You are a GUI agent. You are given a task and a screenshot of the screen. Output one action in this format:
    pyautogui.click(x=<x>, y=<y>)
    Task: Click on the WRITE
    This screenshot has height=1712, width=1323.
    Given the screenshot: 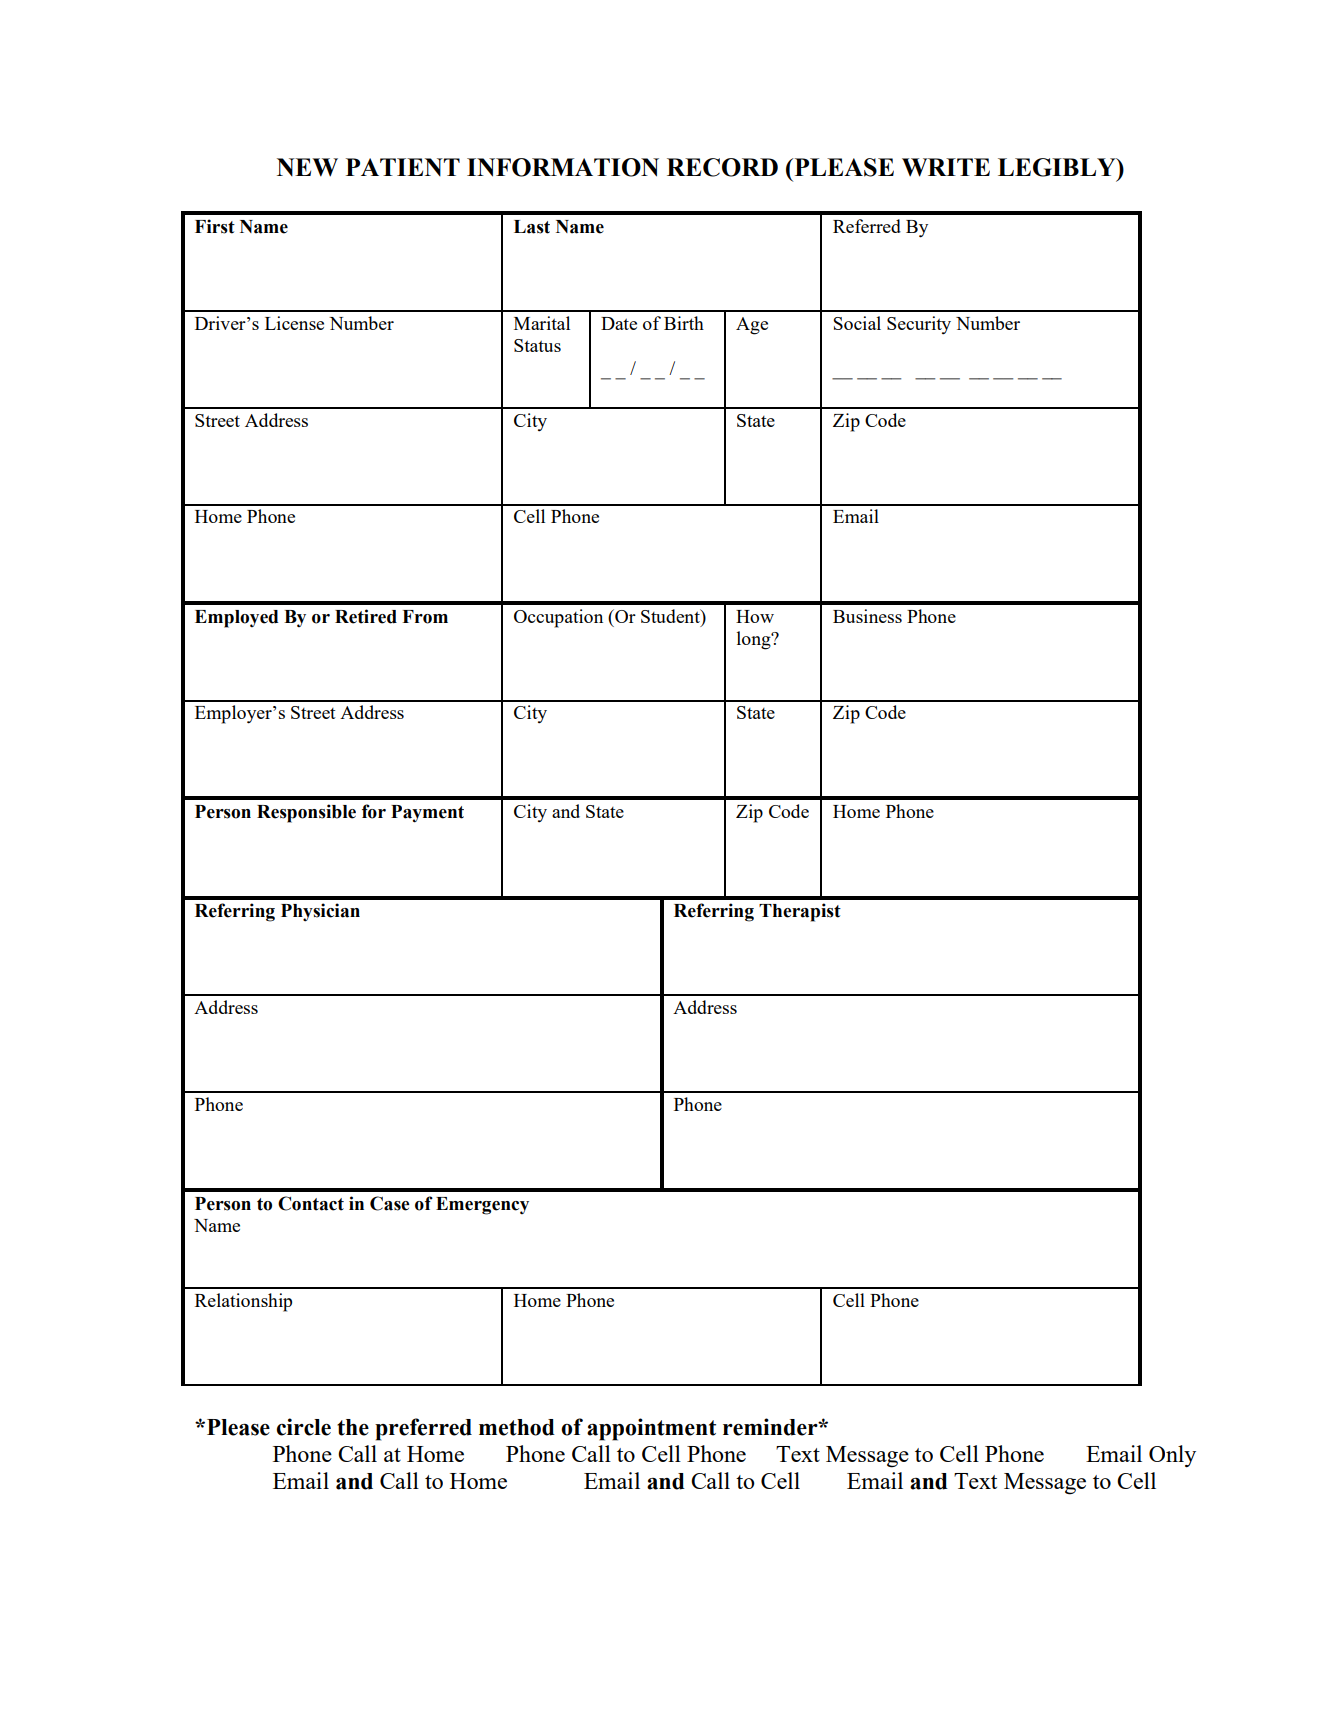 What is the action you would take?
    pyautogui.click(x=946, y=167)
